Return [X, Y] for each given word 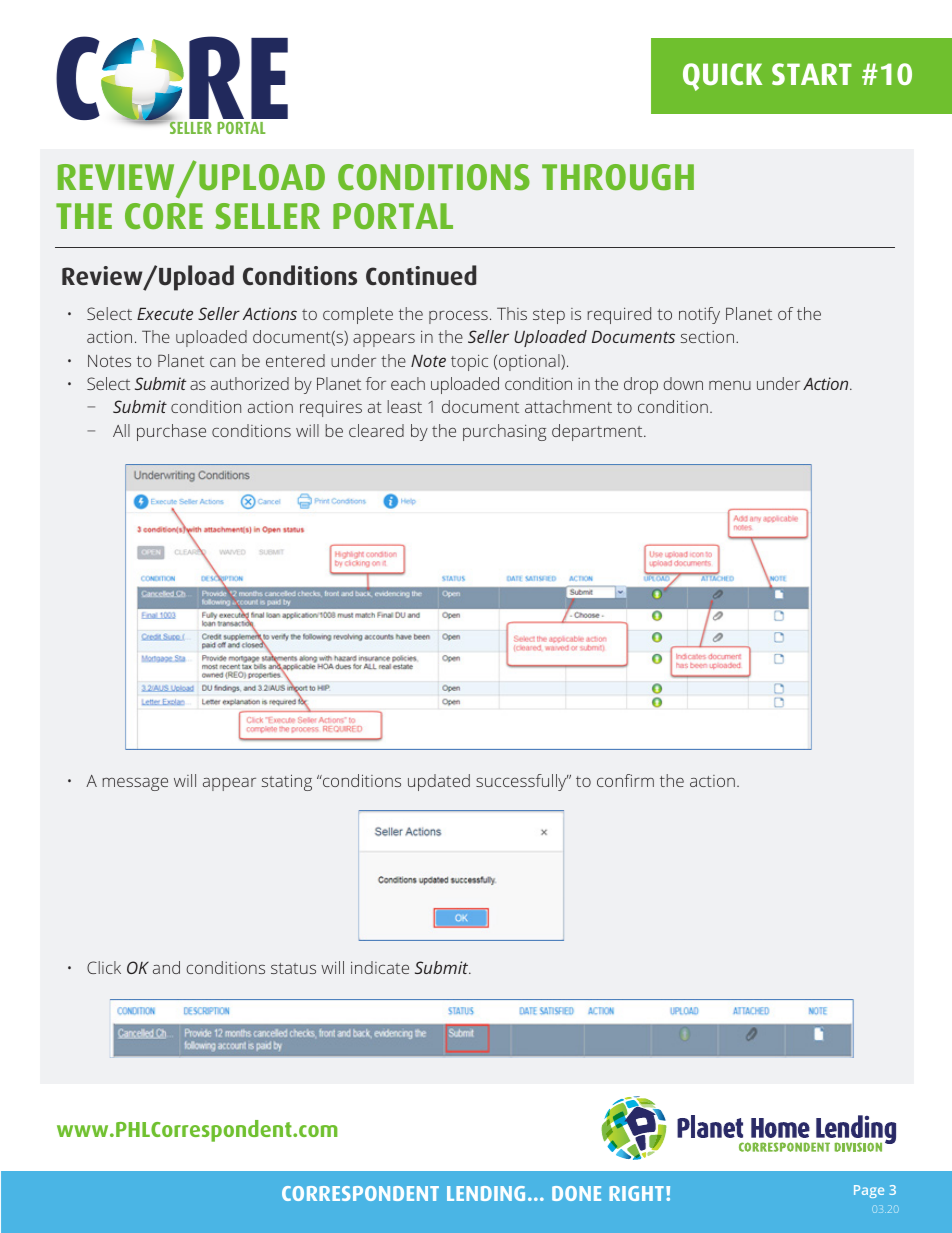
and [166, 967]
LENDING [486, 1193]
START [812, 74]
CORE [164, 216]
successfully [522, 782]
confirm [625, 780]
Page [869, 1191]
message [135, 784]
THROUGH [618, 177]
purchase [171, 432]
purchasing [504, 432]
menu [730, 385]
